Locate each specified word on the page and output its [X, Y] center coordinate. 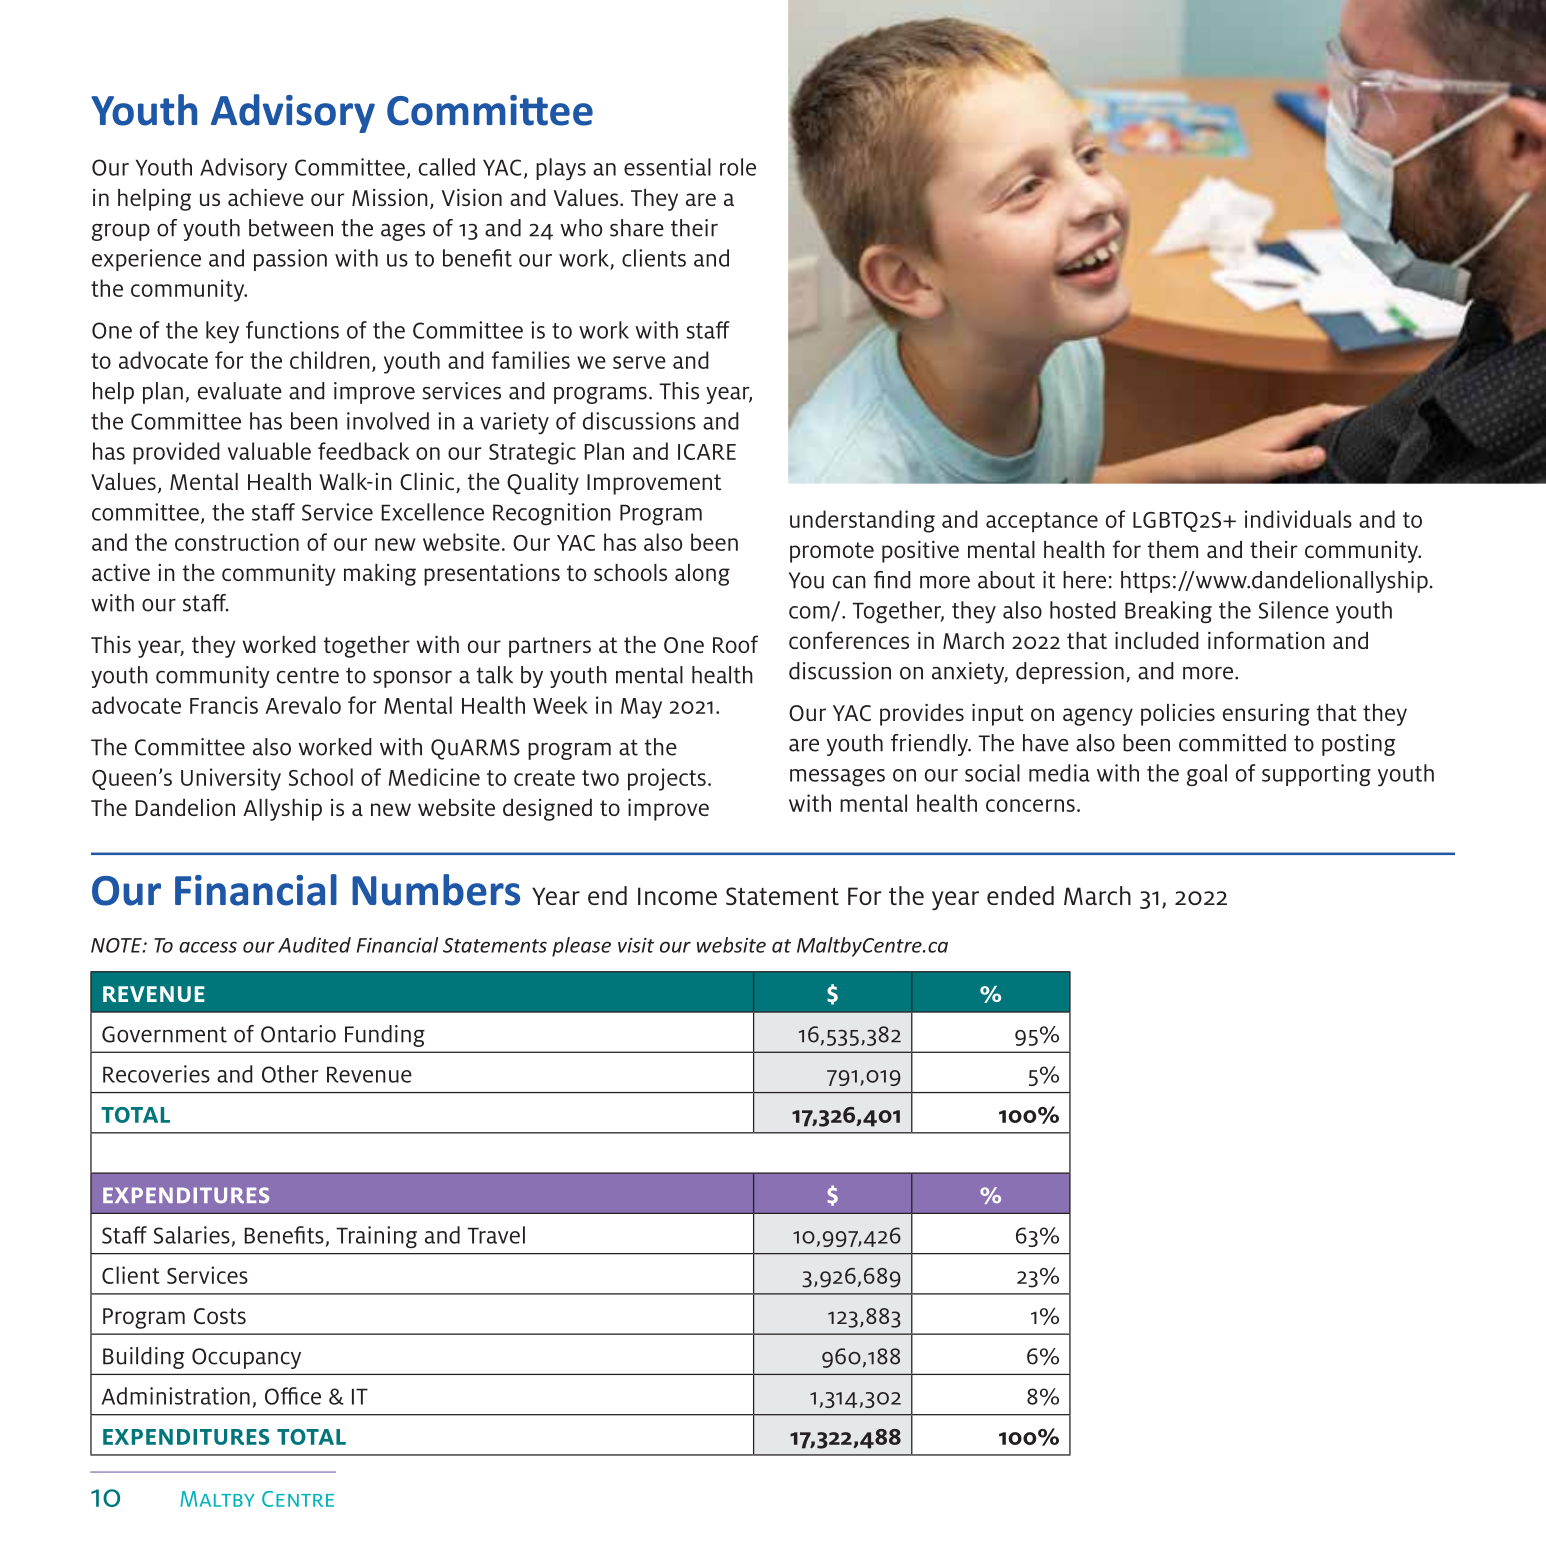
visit [636, 945]
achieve [266, 197]
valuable [269, 451]
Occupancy [246, 1358]
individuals [1298, 519]
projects [667, 779]
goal [1207, 775]
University [231, 779]
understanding [862, 521]
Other [290, 1074]
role [738, 167]
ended [1020, 895]
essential [667, 167]
